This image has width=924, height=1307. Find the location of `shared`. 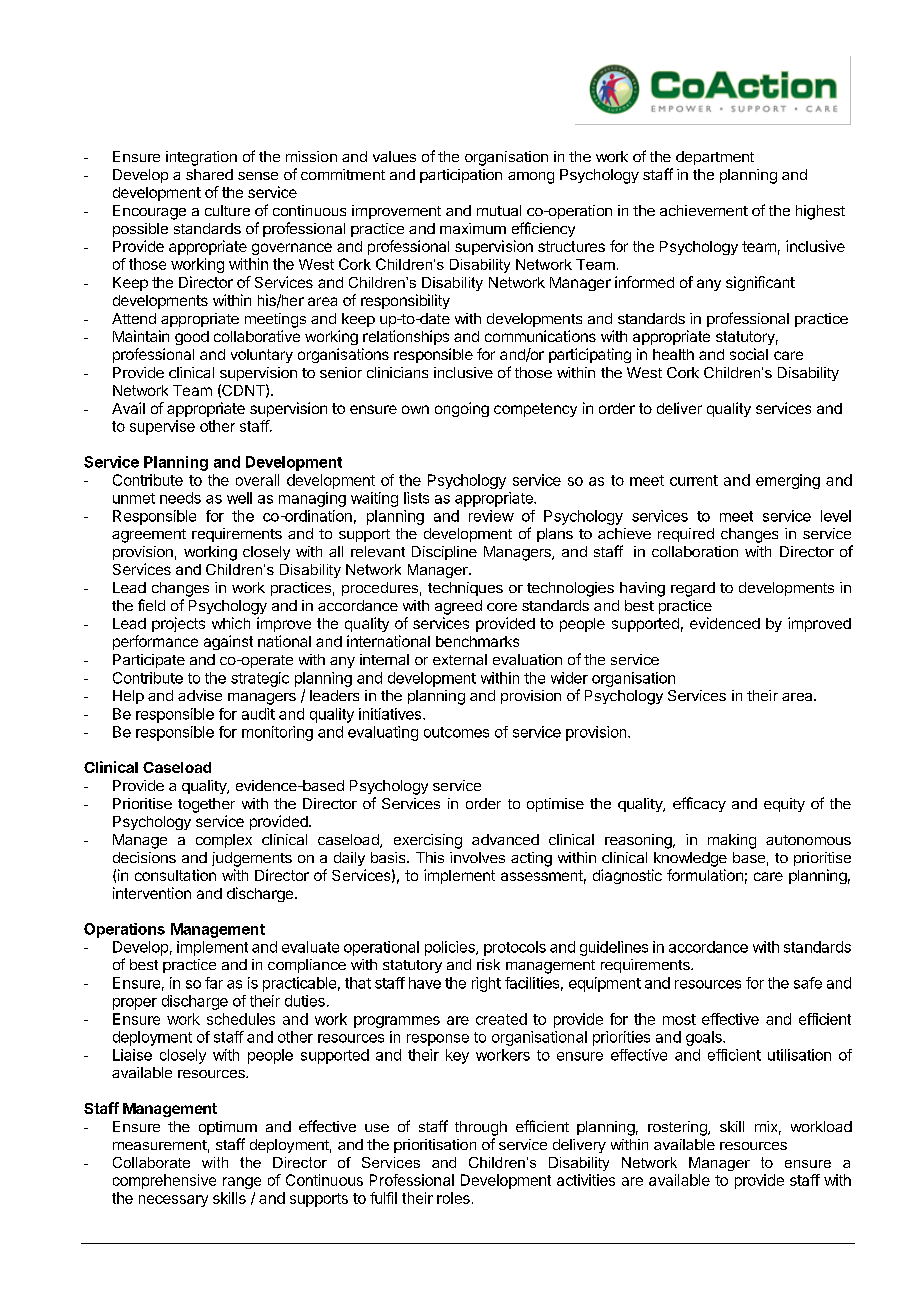

shared is located at coordinates (209, 174).
